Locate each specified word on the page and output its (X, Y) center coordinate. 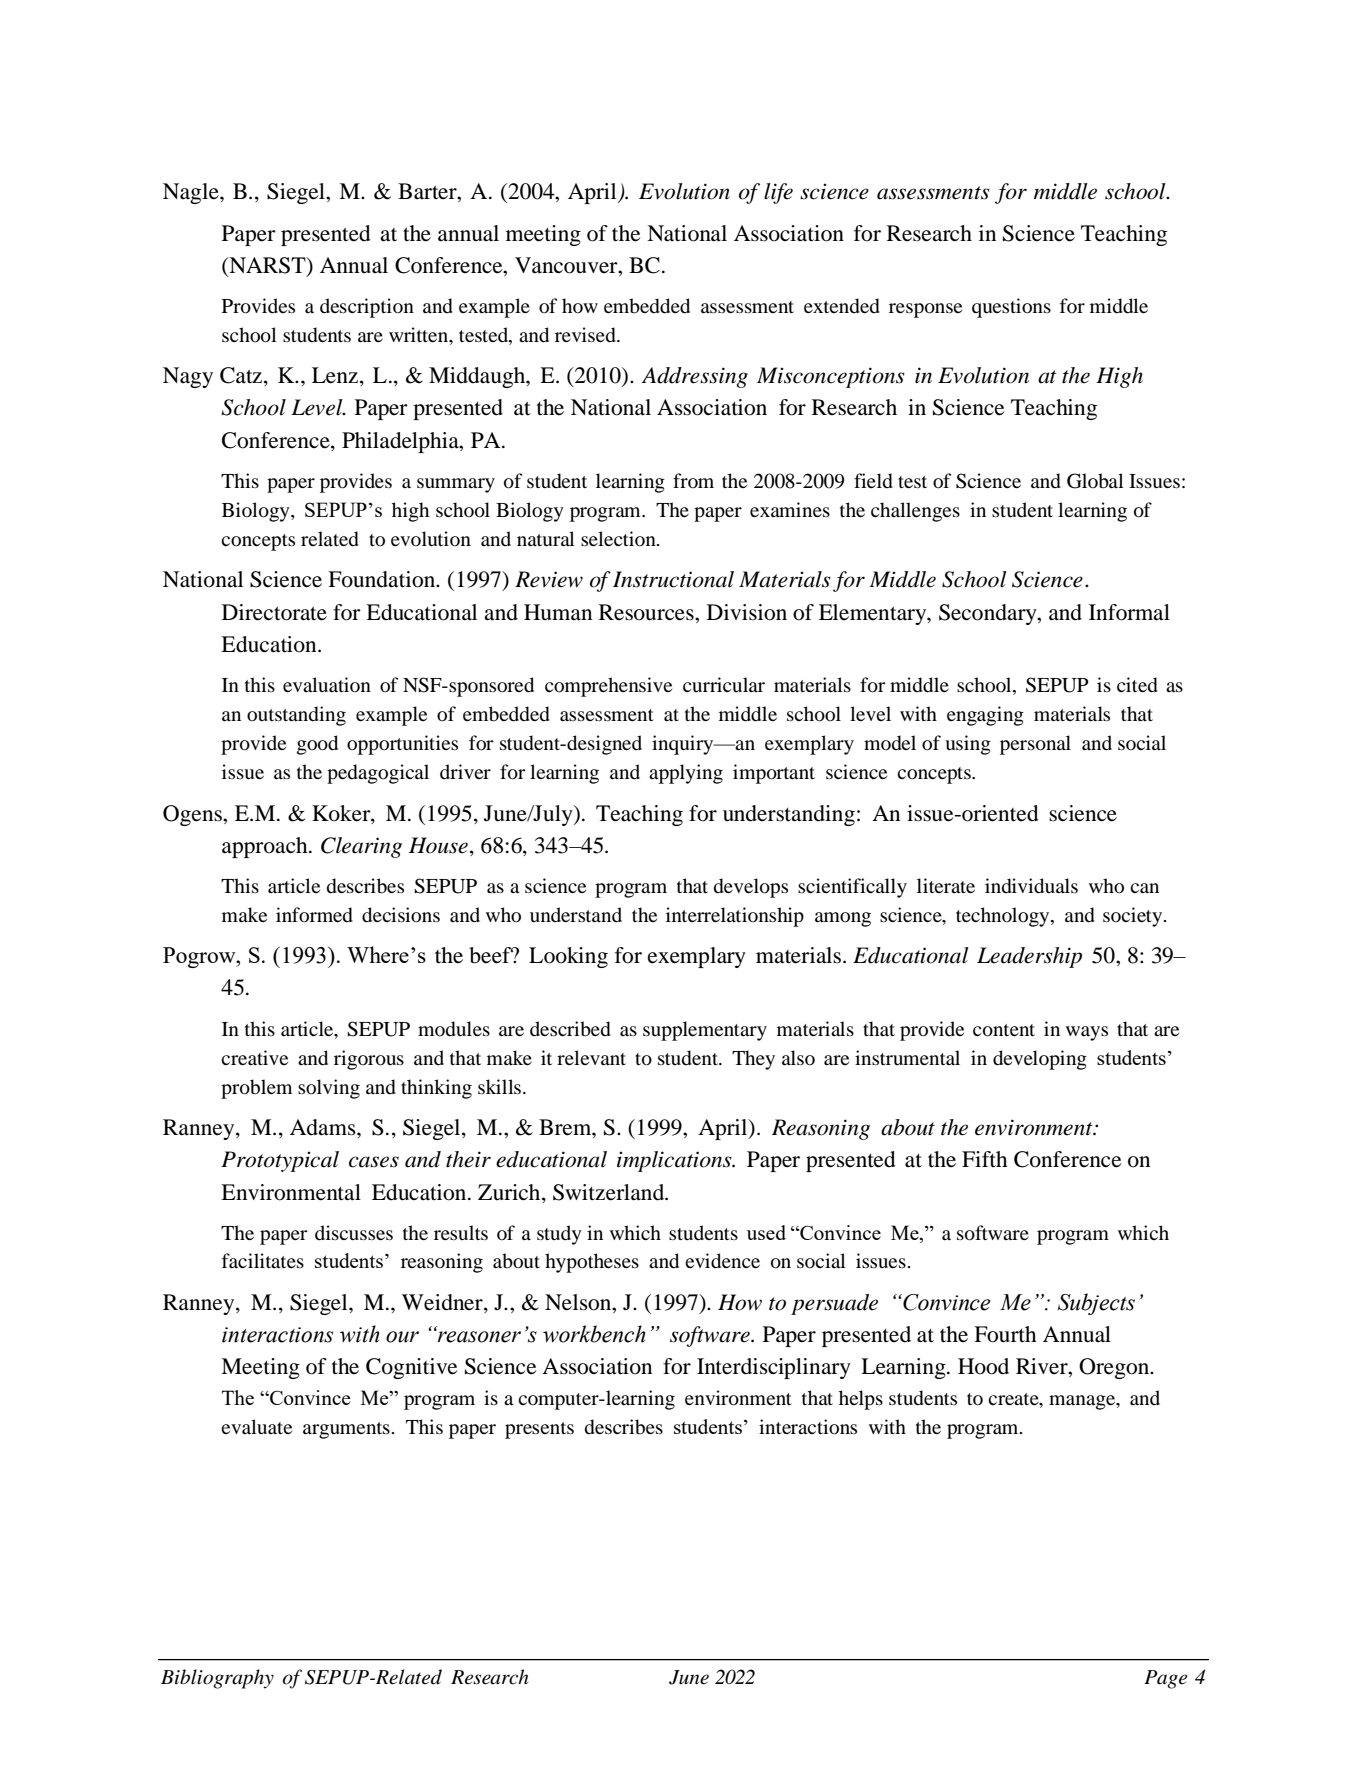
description (367, 308)
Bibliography (217, 1679)
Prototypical (280, 1161)
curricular (724, 684)
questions (1011, 308)
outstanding (296, 716)
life (778, 193)
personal (1035, 745)
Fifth (985, 1159)
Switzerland (610, 1192)
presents (539, 1430)
